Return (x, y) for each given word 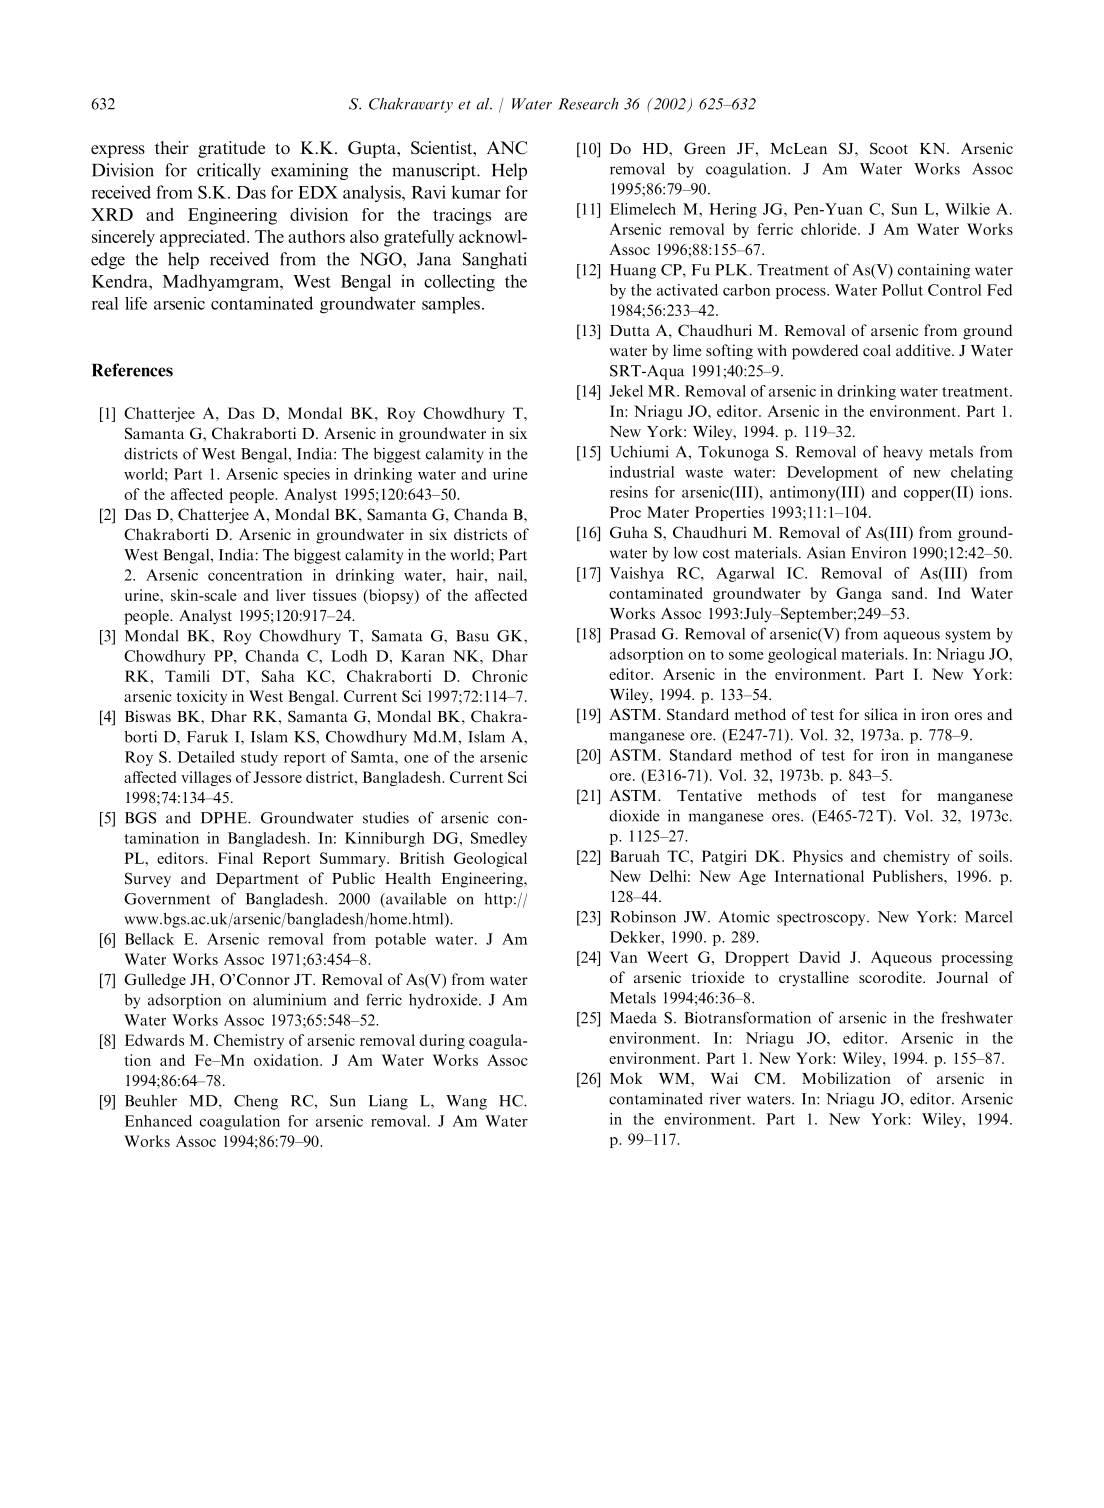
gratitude (231, 149)
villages (206, 778)
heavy (903, 453)
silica (881, 714)
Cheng (256, 1102)
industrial (642, 472)
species (307, 475)
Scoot (889, 148)
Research (588, 104)
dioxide (634, 815)
